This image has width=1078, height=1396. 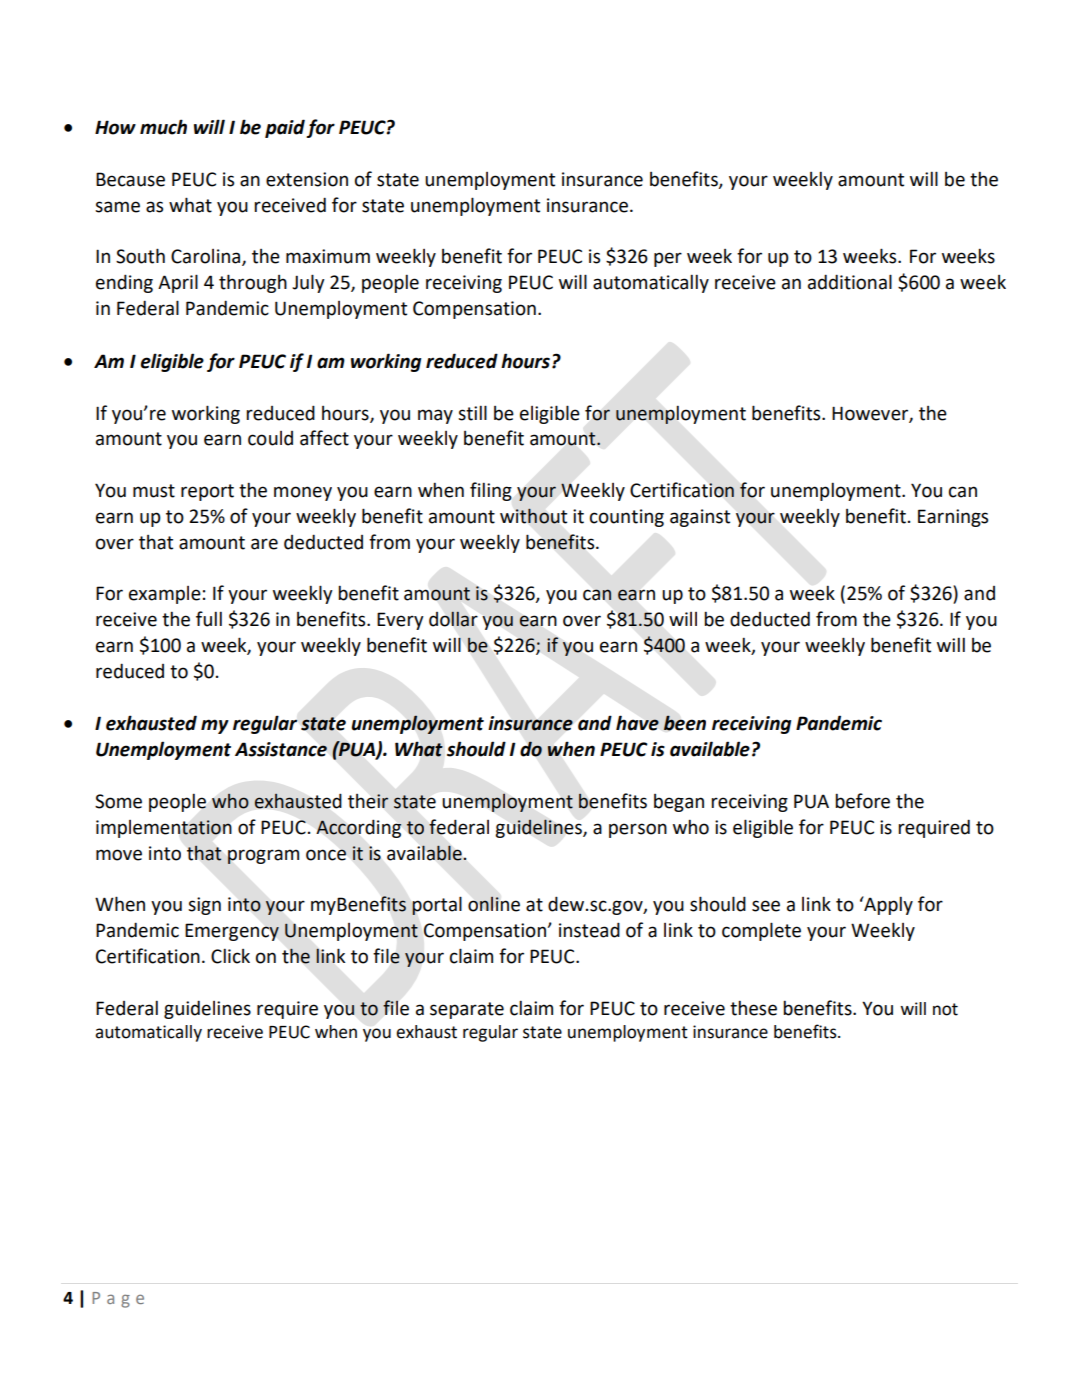 I want to click on these, so click(x=753, y=1008).
